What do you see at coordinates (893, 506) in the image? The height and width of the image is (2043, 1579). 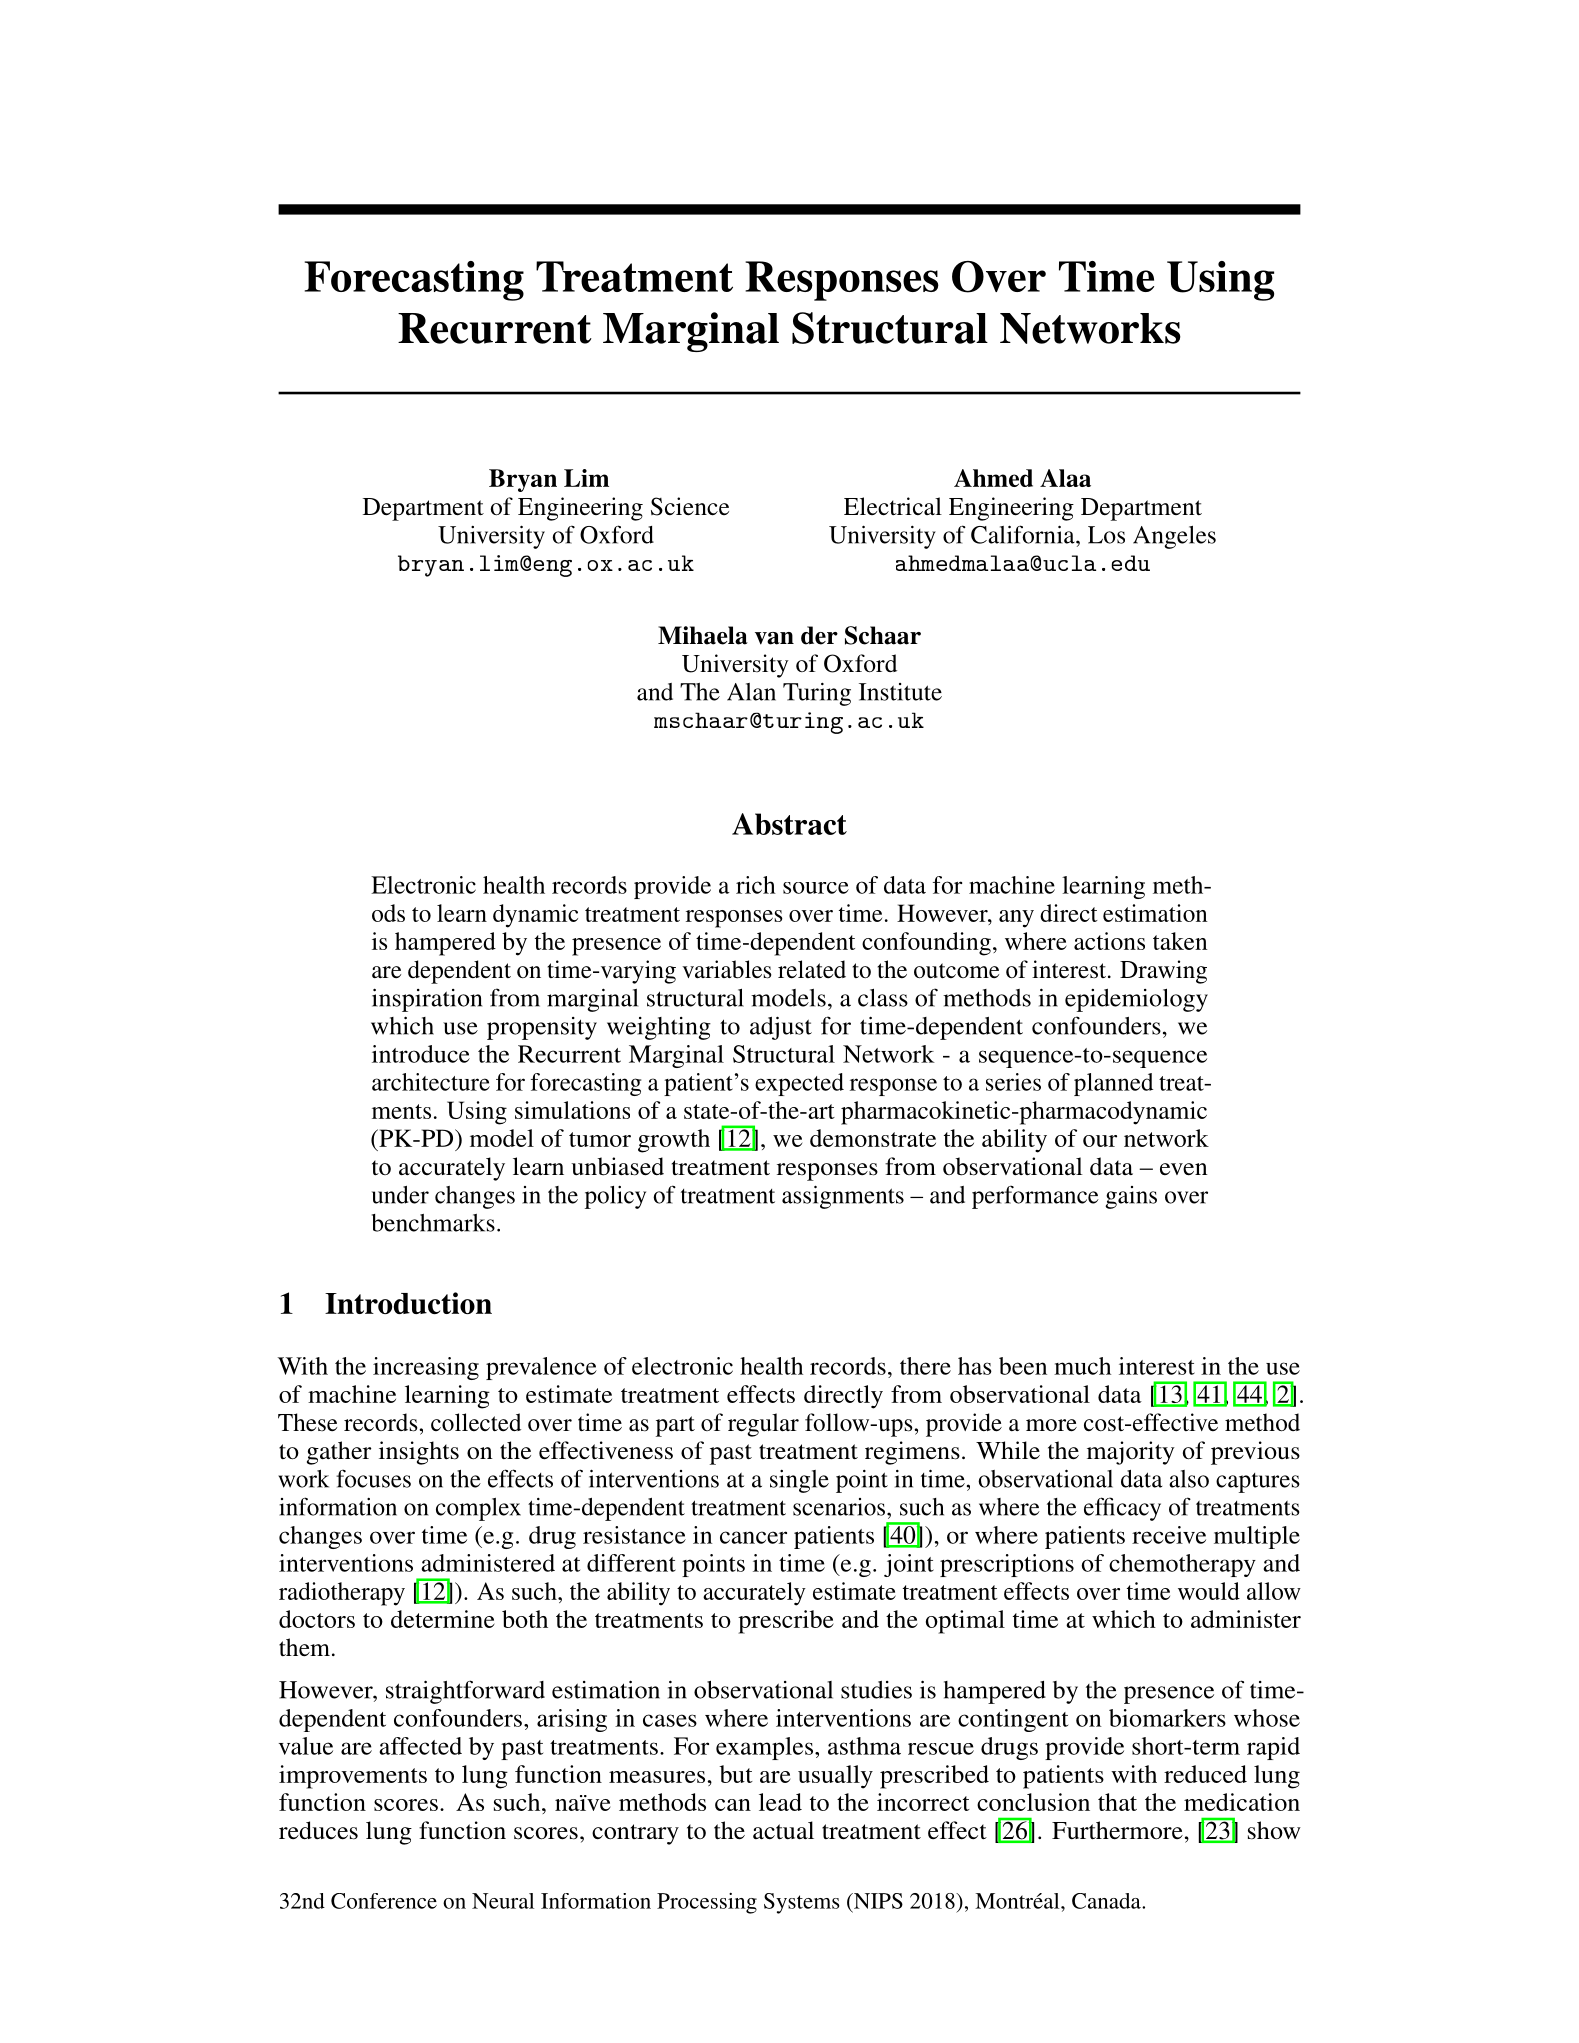 I see `Electrical` at bounding box center [893, 506].
